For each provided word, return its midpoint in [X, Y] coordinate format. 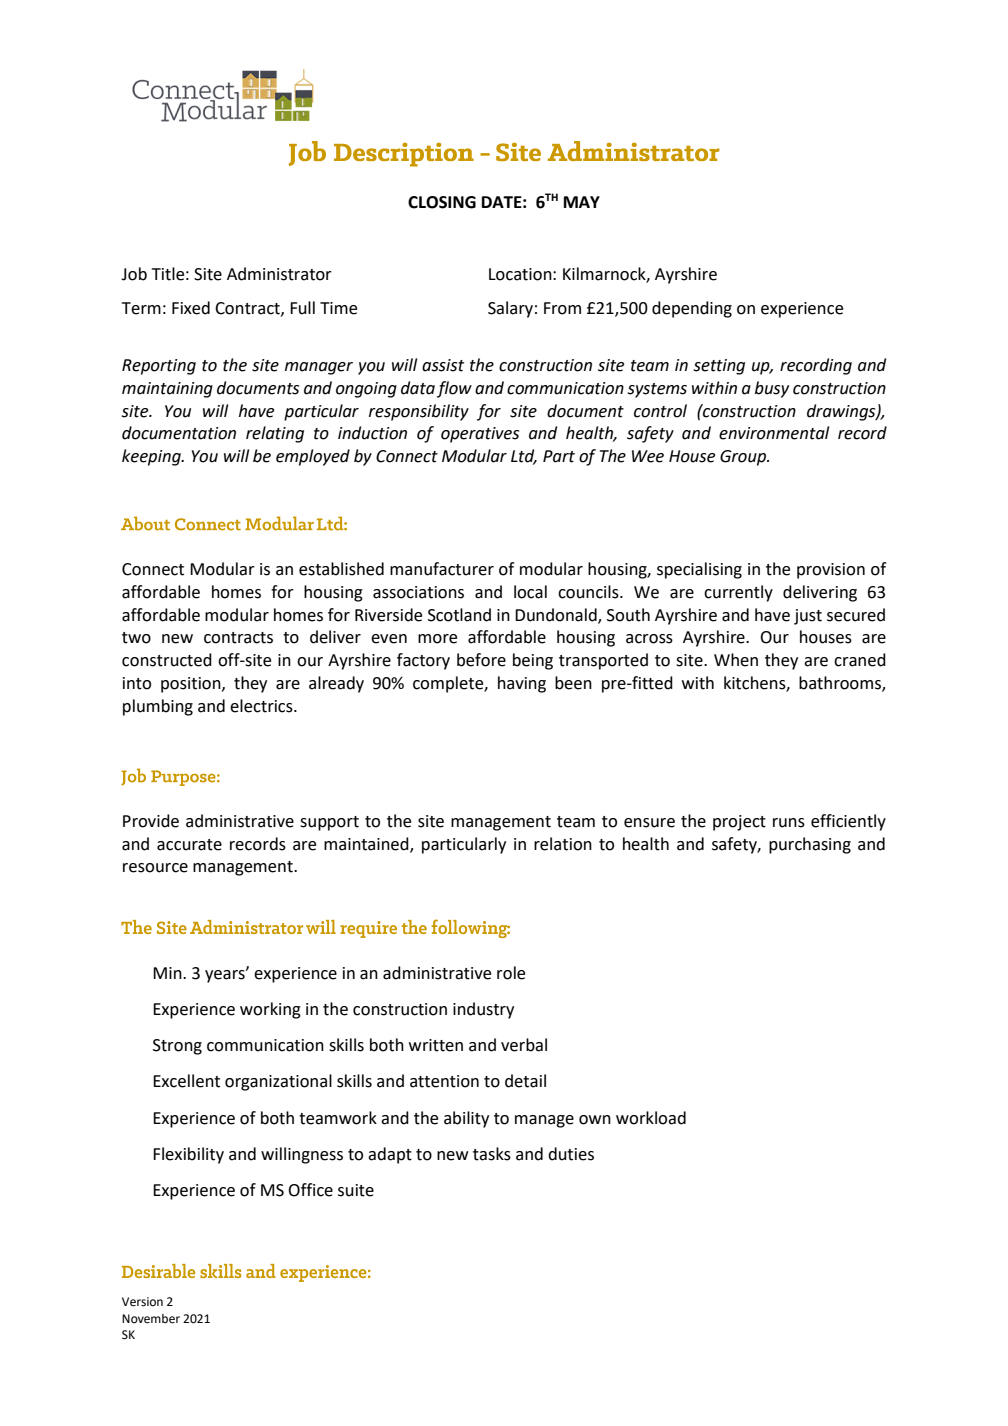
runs [789, 823]
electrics [262, 706]
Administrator [279, 274]
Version [142, 1302]
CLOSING [442, 202]
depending [692, 309]
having [522, 684]
